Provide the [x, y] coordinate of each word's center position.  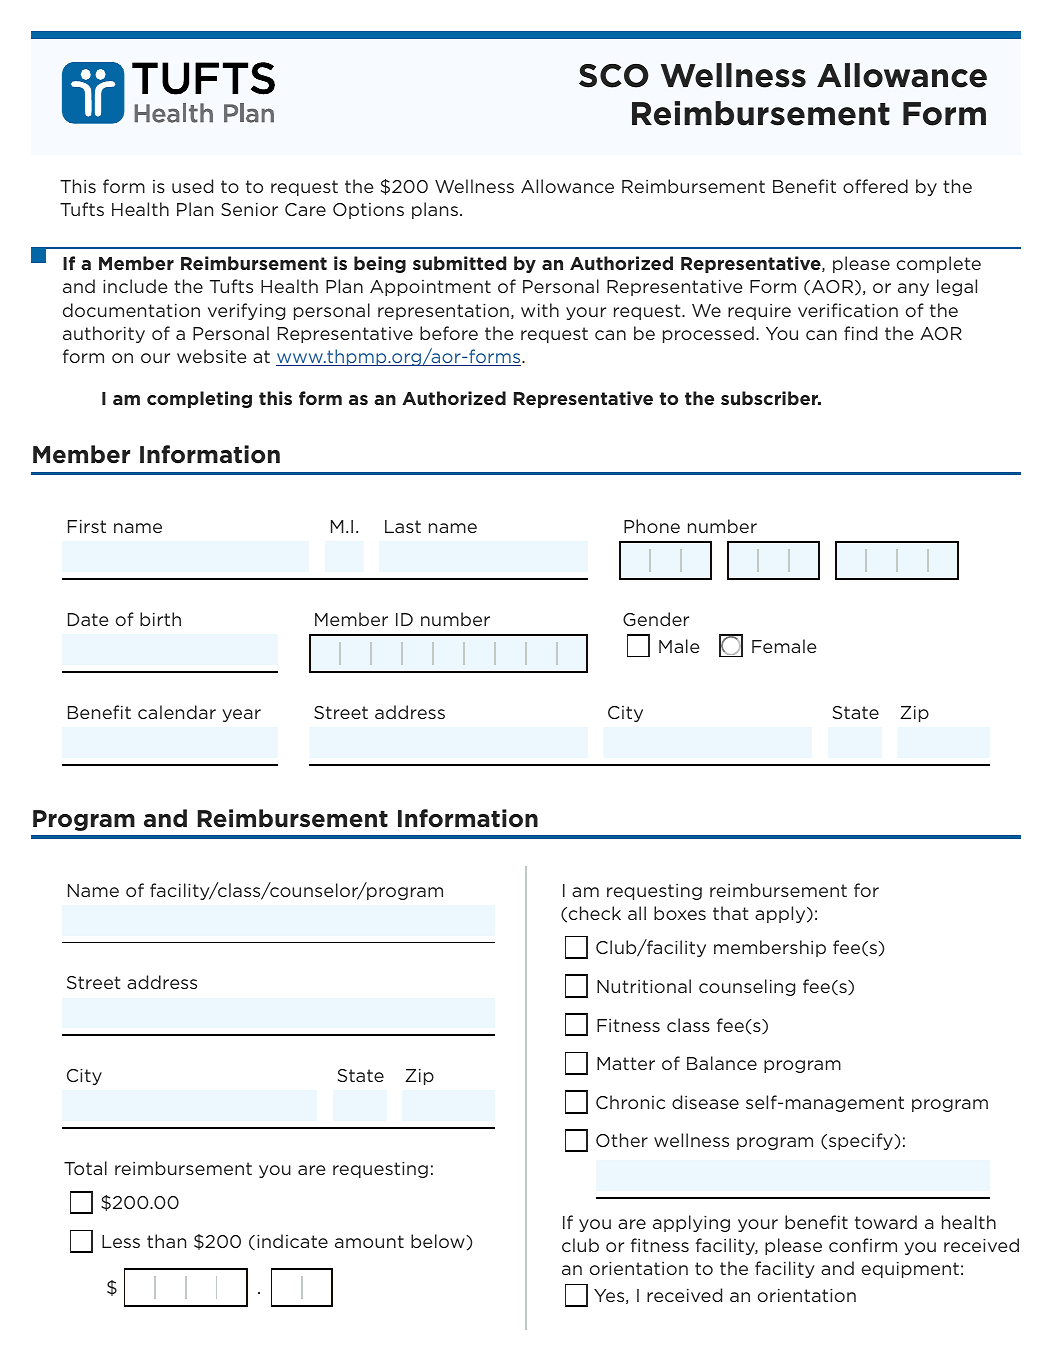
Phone [652, 526]
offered [875, 186]
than [166, 1241]
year [241, 715]
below [439, 1241]
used [192, 186]
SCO [614, 75]
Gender [656, 619]
